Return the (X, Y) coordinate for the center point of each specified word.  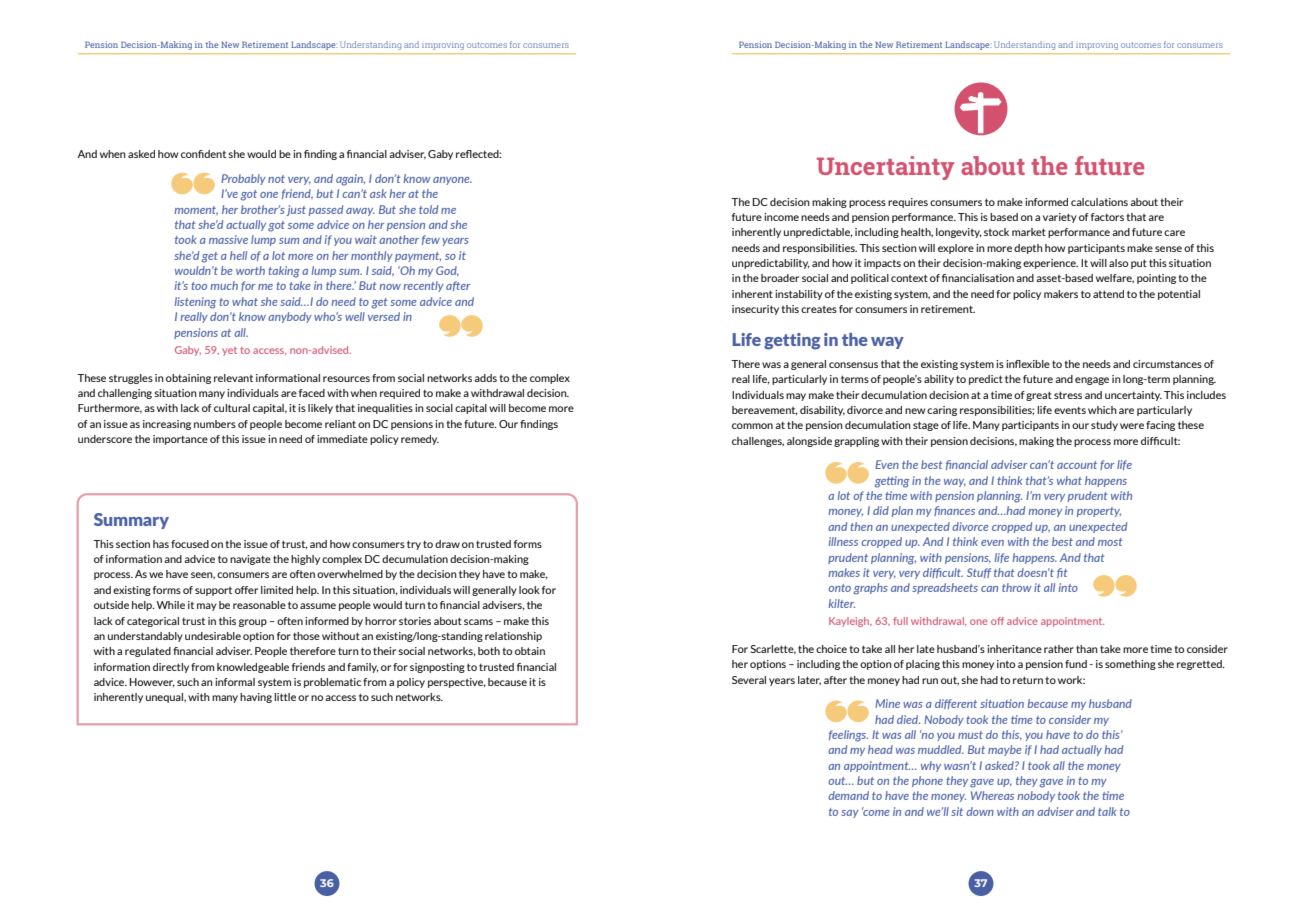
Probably (243, 179)
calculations (1099, 202)
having (256, 698)
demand (848, 795)
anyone (452, 181)
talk (1107, 811)
